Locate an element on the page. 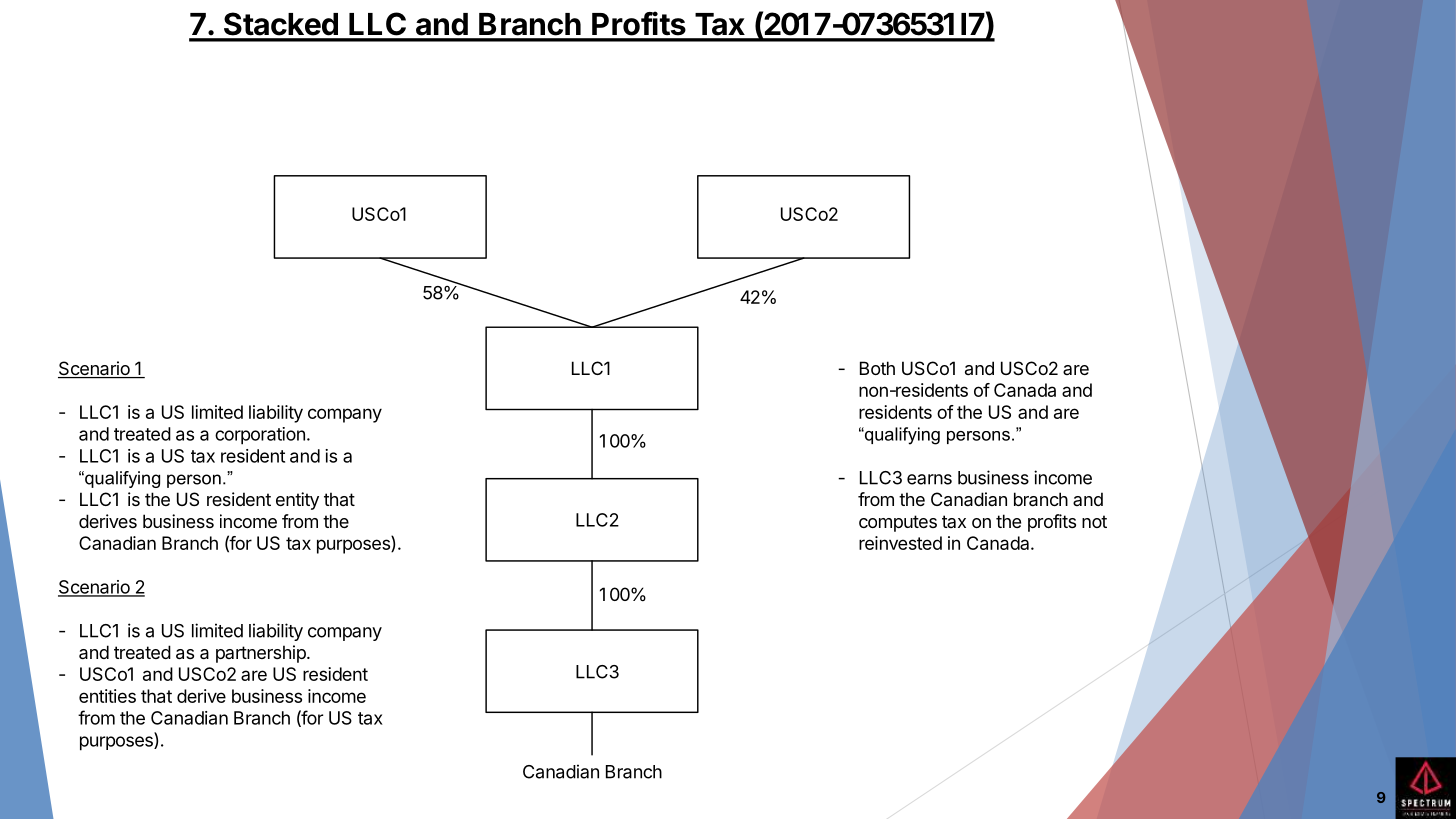 Image resolution: width=1456 pixels, height=819 pixels. Both is located at coordinates (877, 368).
